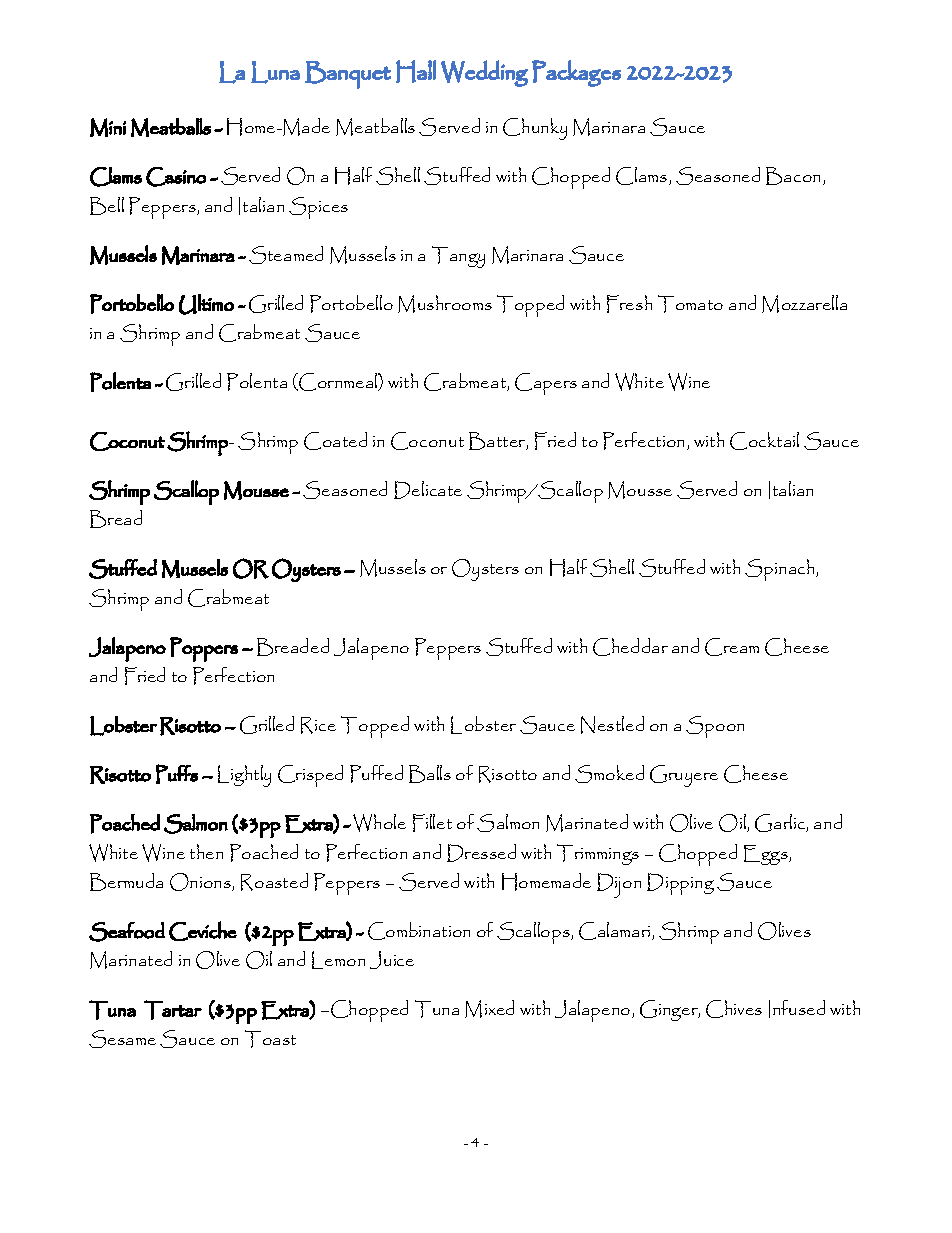 This screenshot has width=952, height=1233. What do you see at coordinates (177, 774) in the screenshot?
I see `Puffs` at bounding box center [177, 774].
